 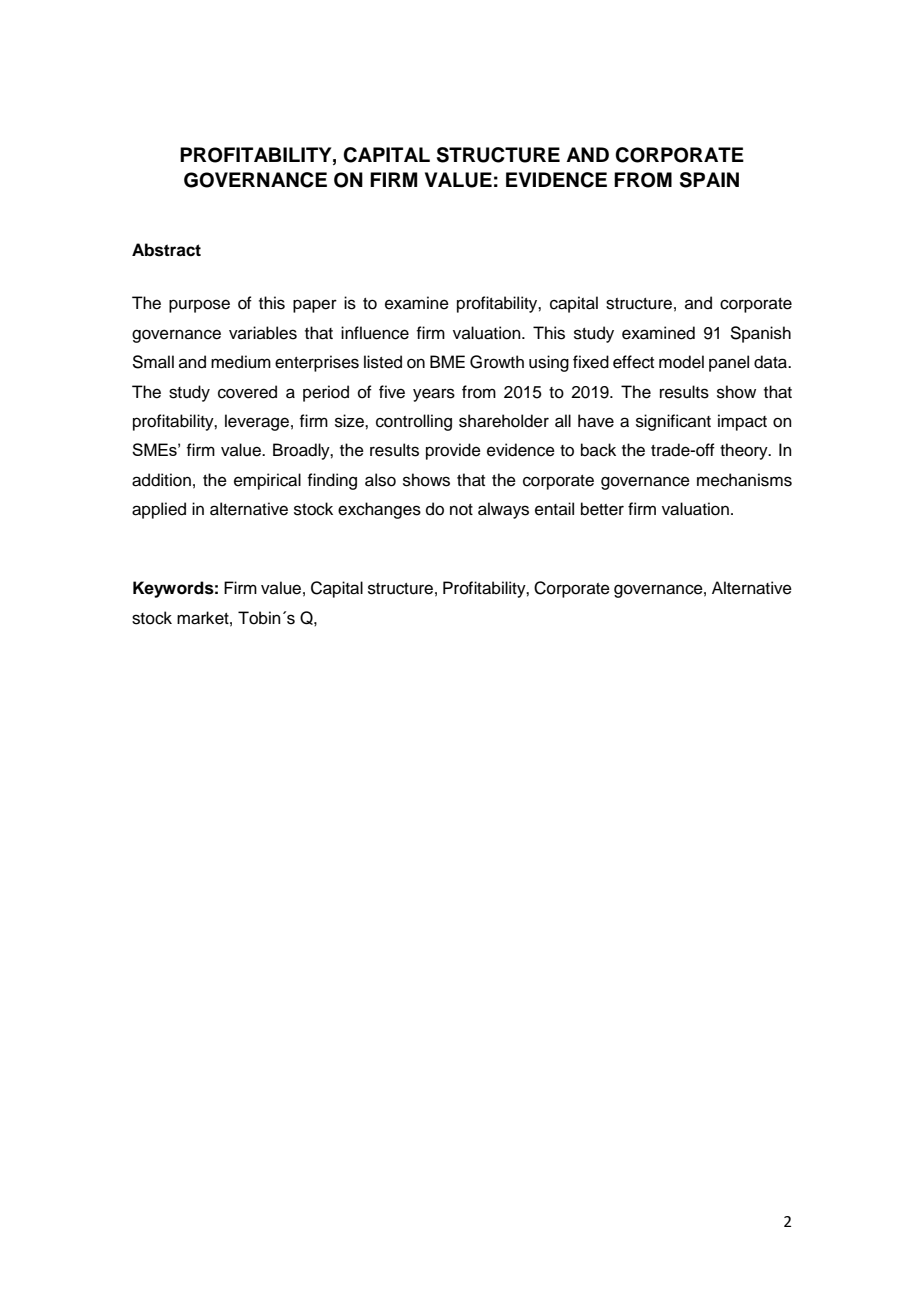 I want to click on variables, so click(x=263, y=333).
